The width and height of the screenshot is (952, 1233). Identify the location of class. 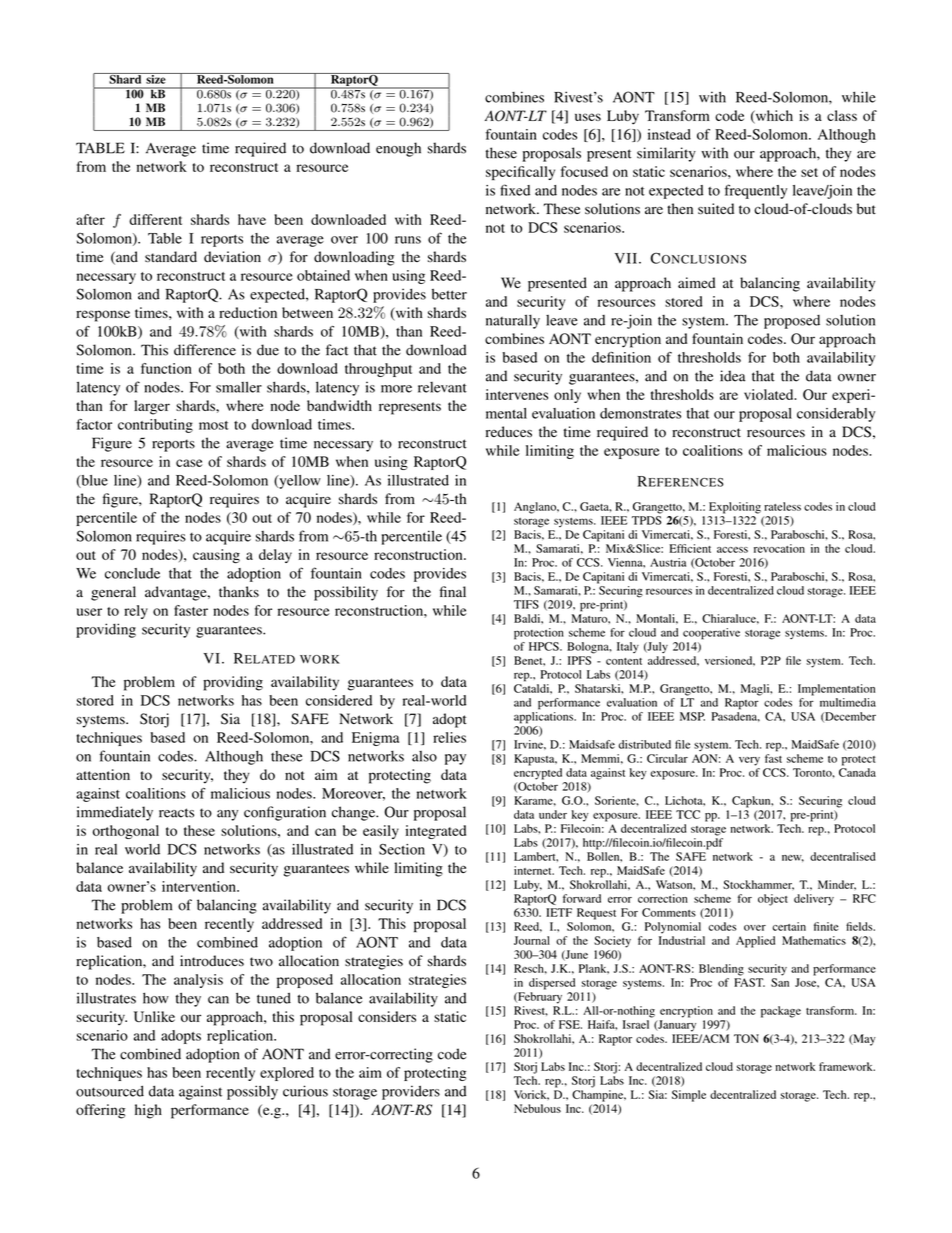
(842, 115).
